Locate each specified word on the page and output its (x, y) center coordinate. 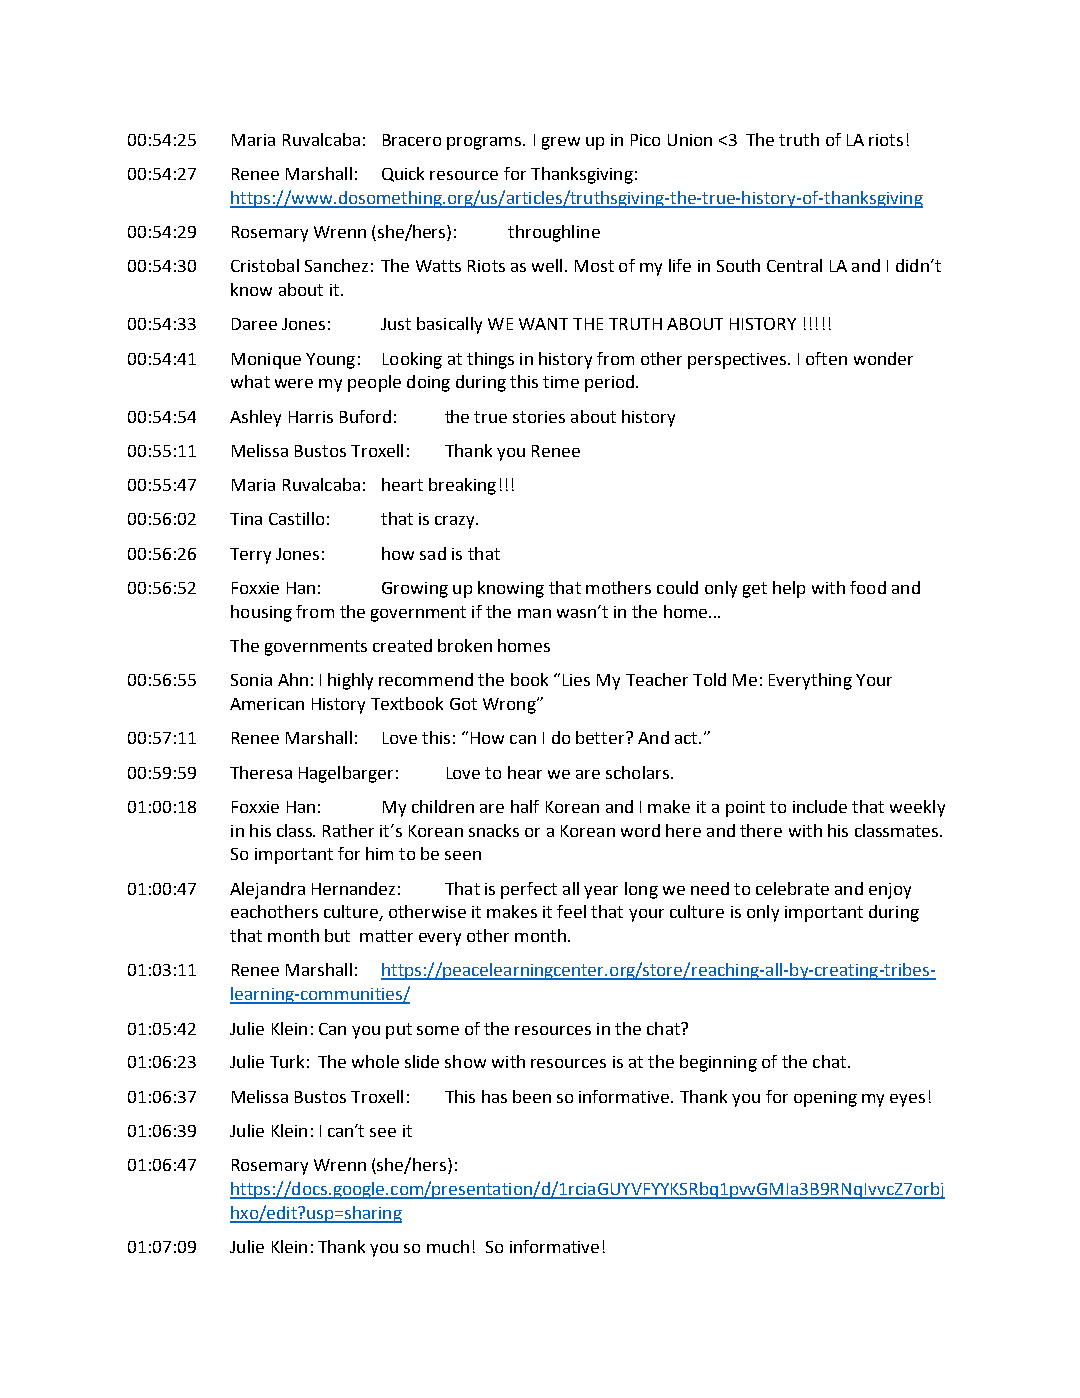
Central (794, 265)
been (532, 1096)
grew (561, 143)
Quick (403, 174)
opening (825, 1099)
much (448, 1246)
